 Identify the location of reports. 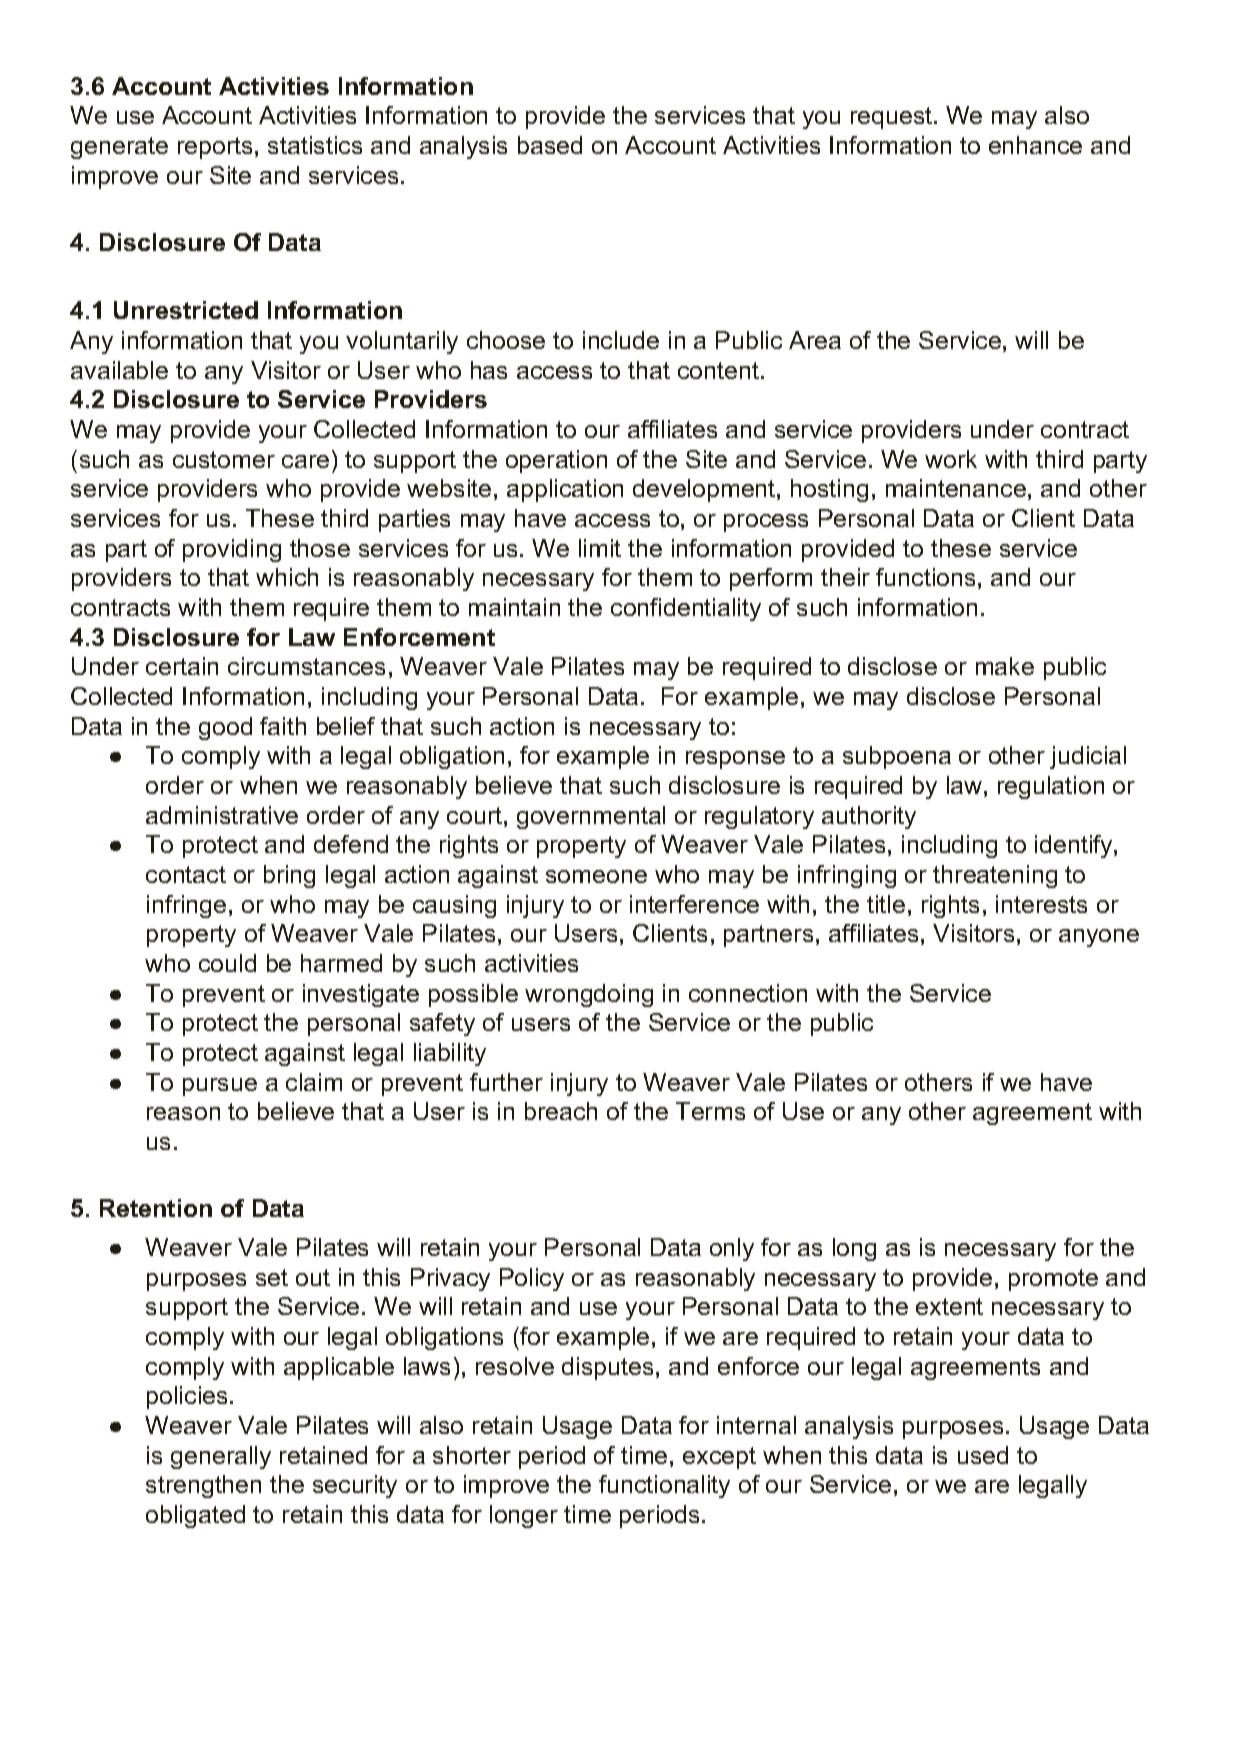
(215, 148).
